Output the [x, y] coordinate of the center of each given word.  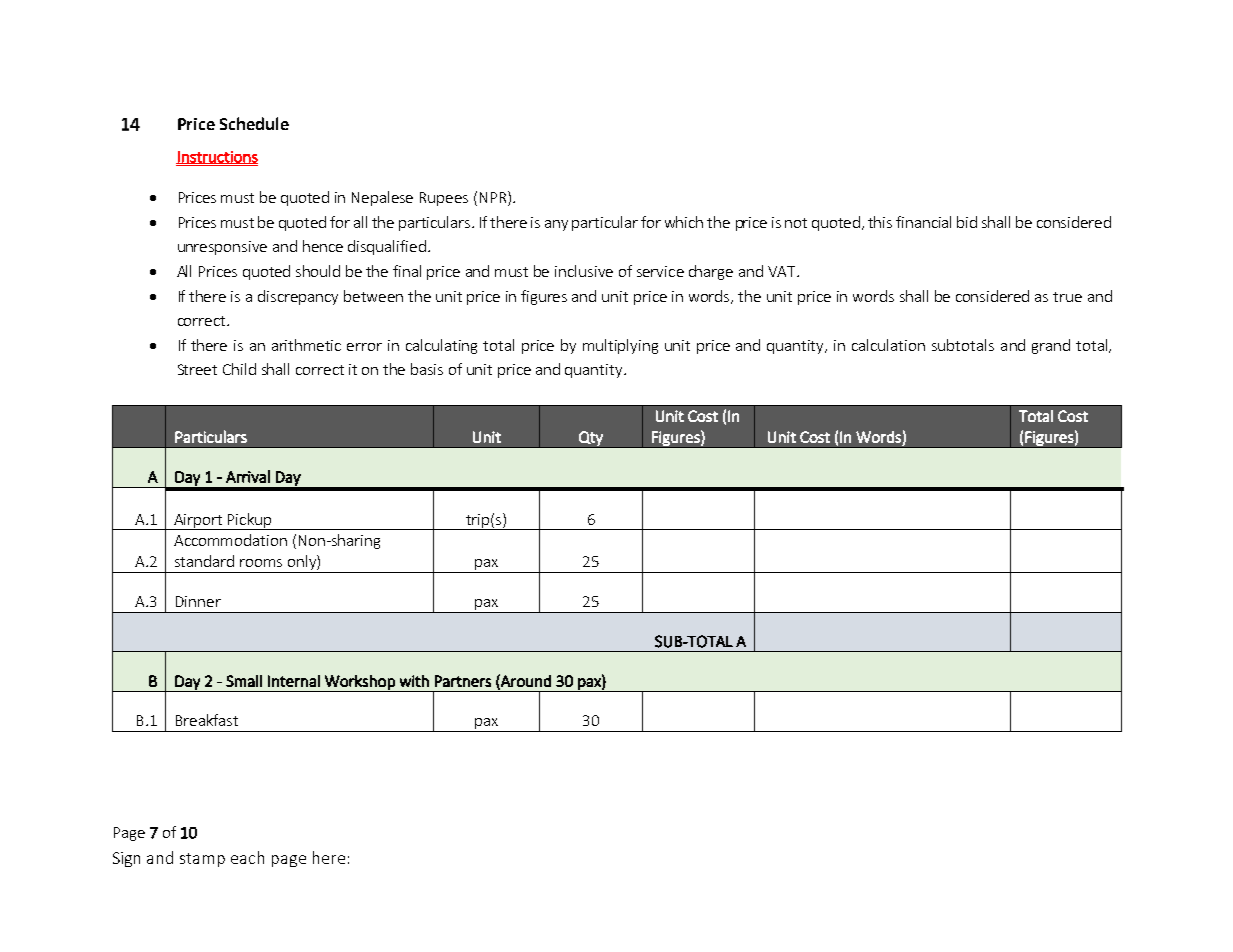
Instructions [217, 157]
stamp [202, 860]
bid [967, 222]
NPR [493, 197]
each [247, 857]
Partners [463, 681]
